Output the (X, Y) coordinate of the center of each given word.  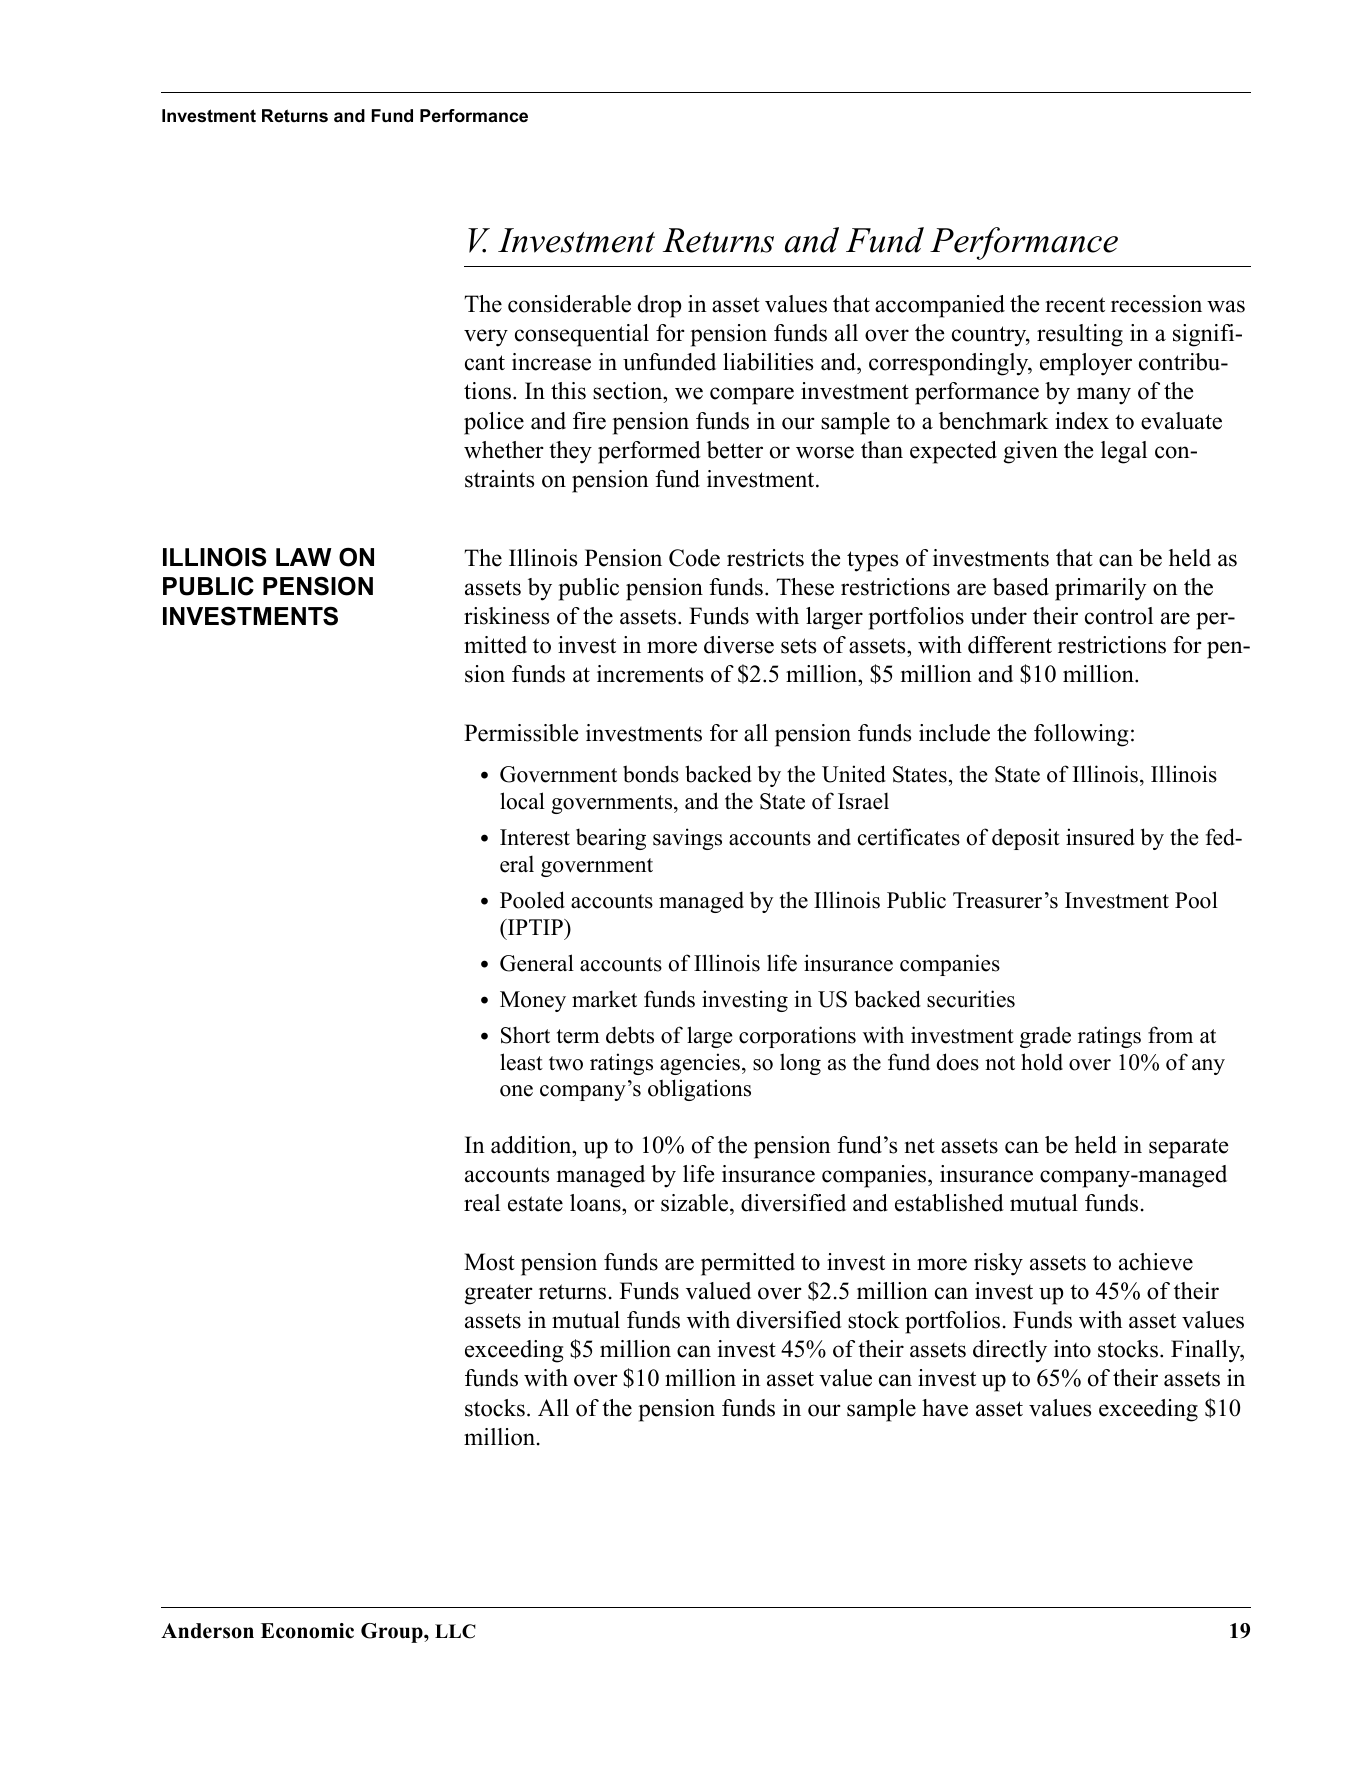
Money (533, 1001)
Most (489, 1262)
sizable (696, 1204)
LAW (304, 557)
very (486, 338)
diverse (739, 645)
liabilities (768, 362)
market (604, 999)
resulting (1080, 335)
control (1119, 616)
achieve (1156, 1262)
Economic (307, 1631)
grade (1045, 1037)
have (945, 1408)
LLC (455, 1631)
